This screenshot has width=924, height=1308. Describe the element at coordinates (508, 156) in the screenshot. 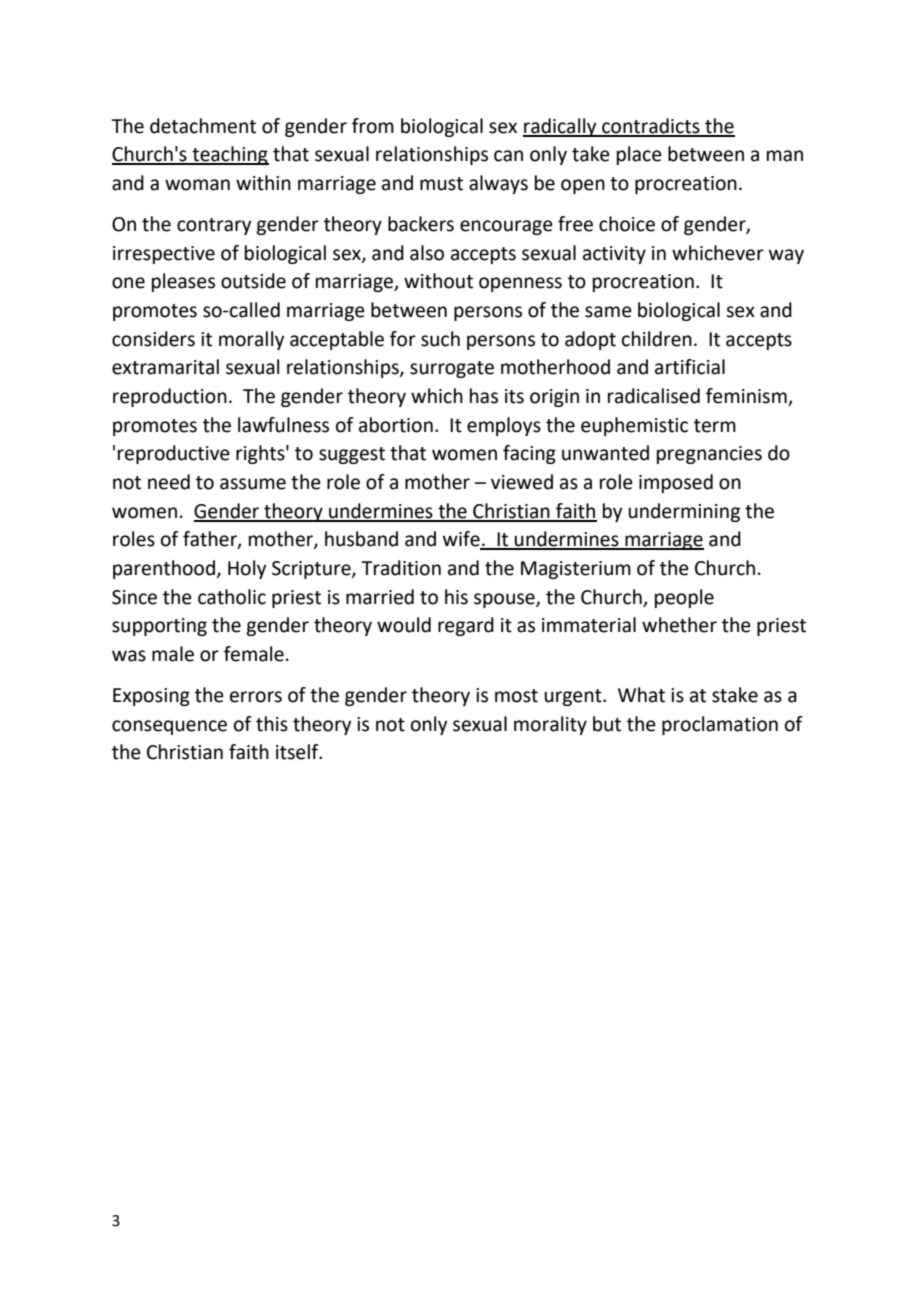

I see `can` at that location.
